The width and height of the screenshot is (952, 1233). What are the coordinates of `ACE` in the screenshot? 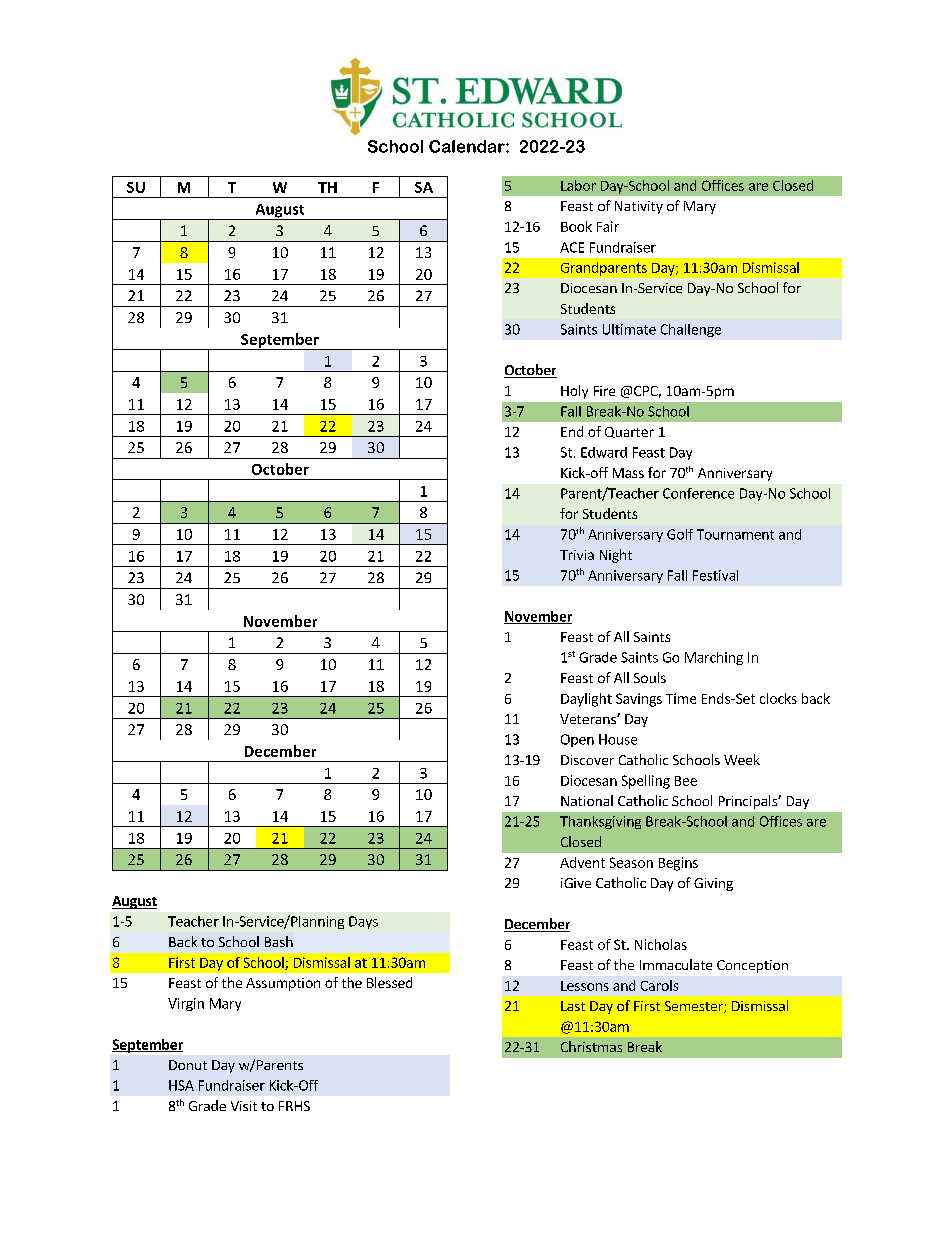 It's located at (572, 247).
